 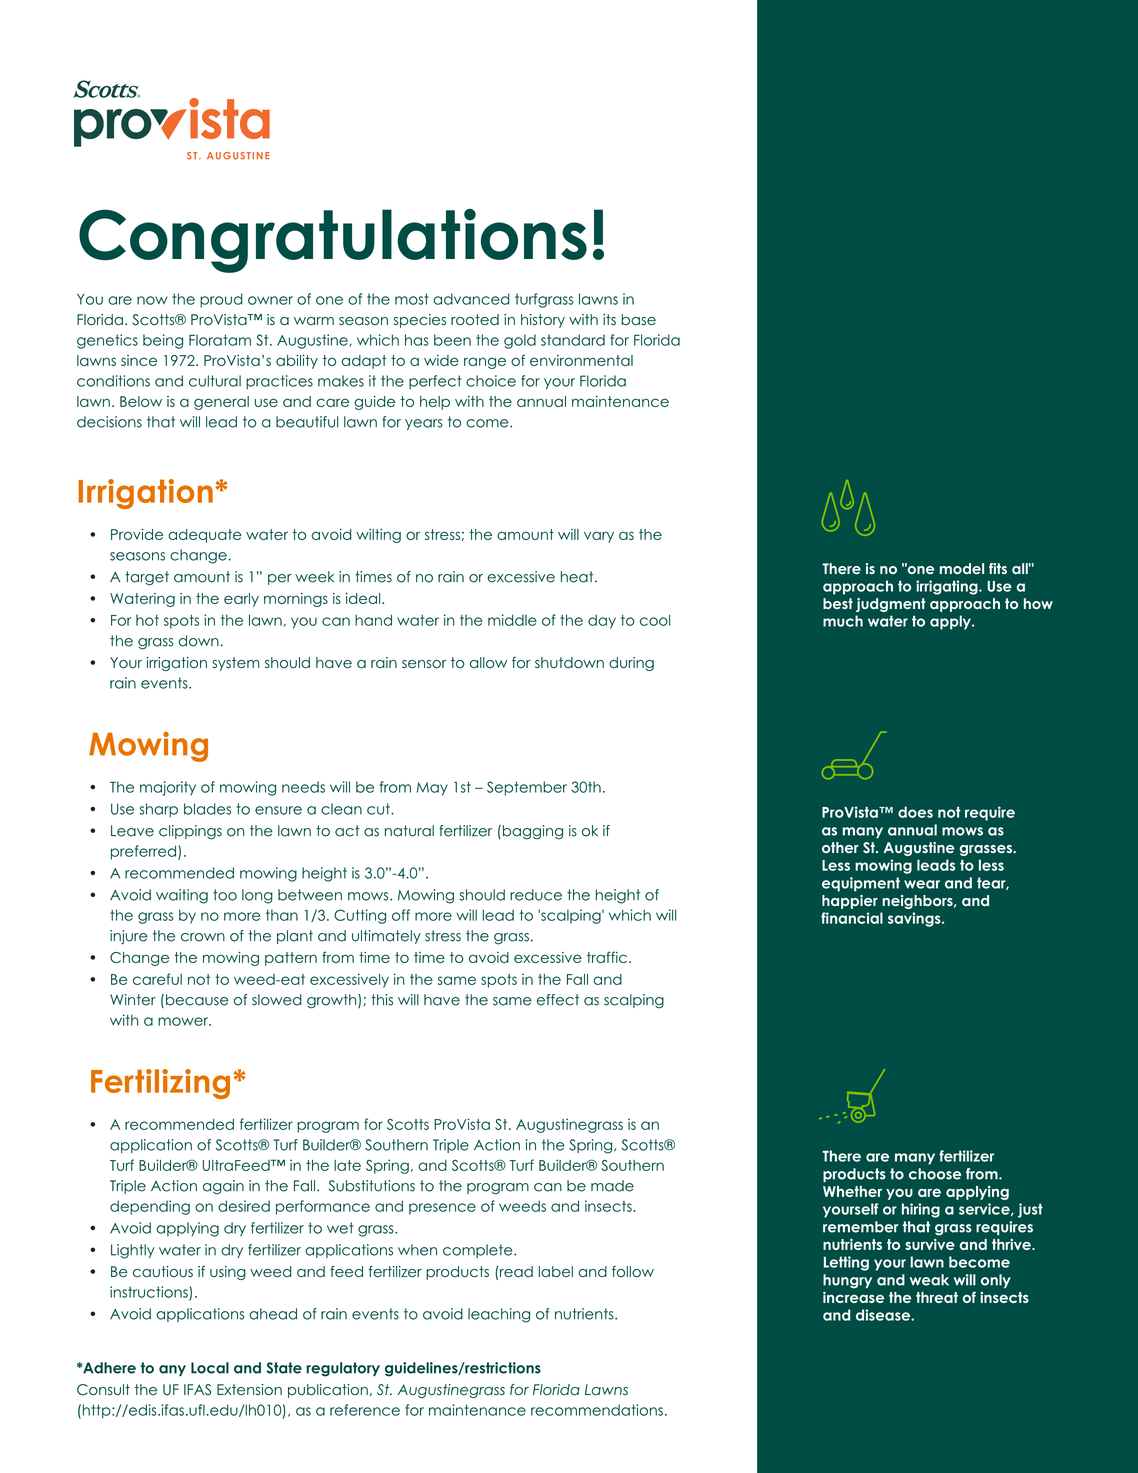 I want to click on September, so click(x=527, y=788).
